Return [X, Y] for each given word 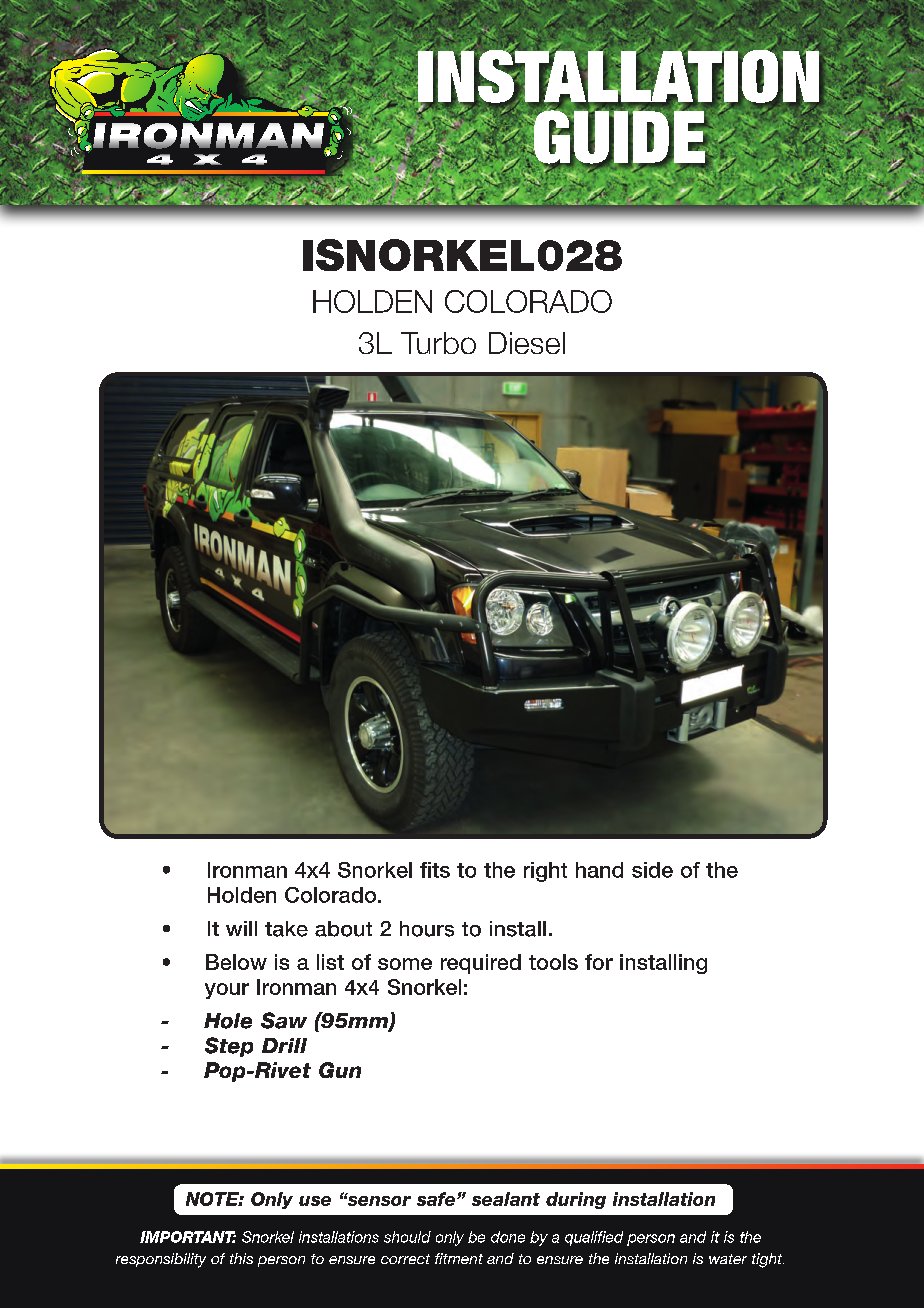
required [481, 964]
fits [435, 870]
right [545, 872]
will [241, 928]
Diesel [527, 343]
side [652, 870]
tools [553, 962]
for [599, 962]
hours [427, 929]
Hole [228, 1021]
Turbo [438, 343]
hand [599, 870]
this [241, 1258]
